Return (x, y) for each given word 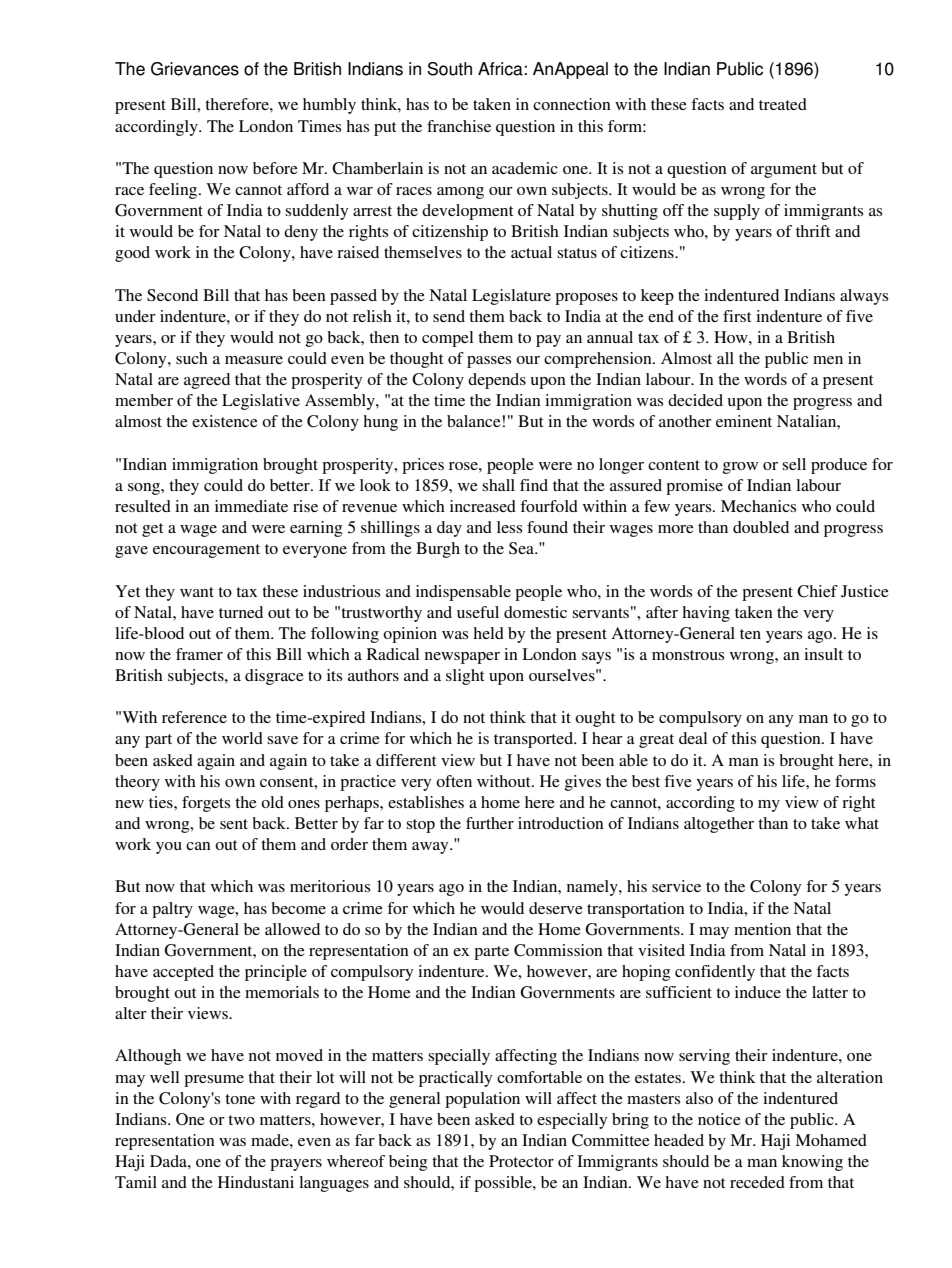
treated (783, 104)
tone (240, 1099)
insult (823, 654)
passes (489, 362)
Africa (500, 69)
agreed (207, 381)
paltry (172, 910)
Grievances (195, 69)
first (737, 316)
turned (241, 612)
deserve (556, 908)
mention (762, 929)
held (488, 633)
